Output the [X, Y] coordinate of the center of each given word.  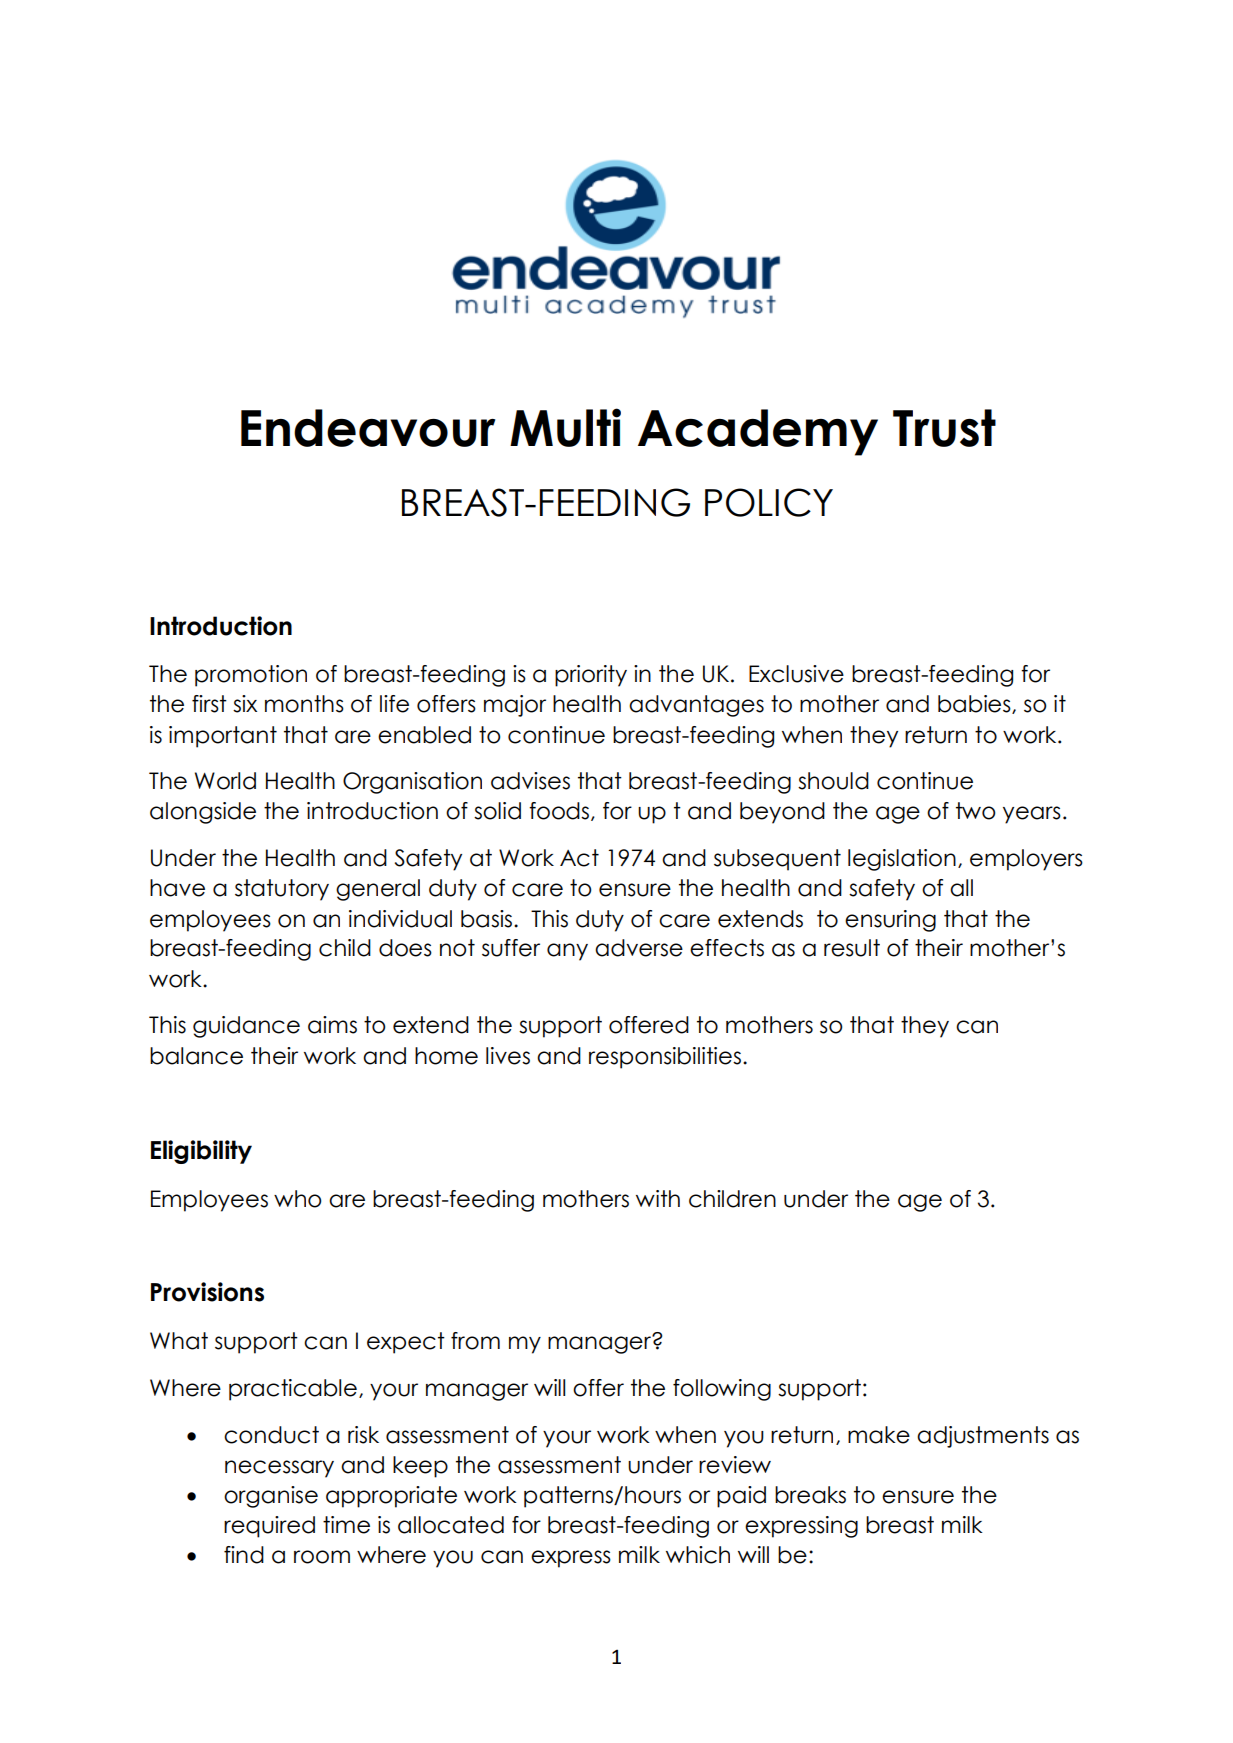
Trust [944, 428]
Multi [565, 427]
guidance [246, 1027]
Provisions [207, 1292]
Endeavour [368, 428]
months [304, 704]
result [852, 948]
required [269, 1527]
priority [591, 676]
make [879, 1435]
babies [975, 704]
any [567, 952]
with [658, 1198]
